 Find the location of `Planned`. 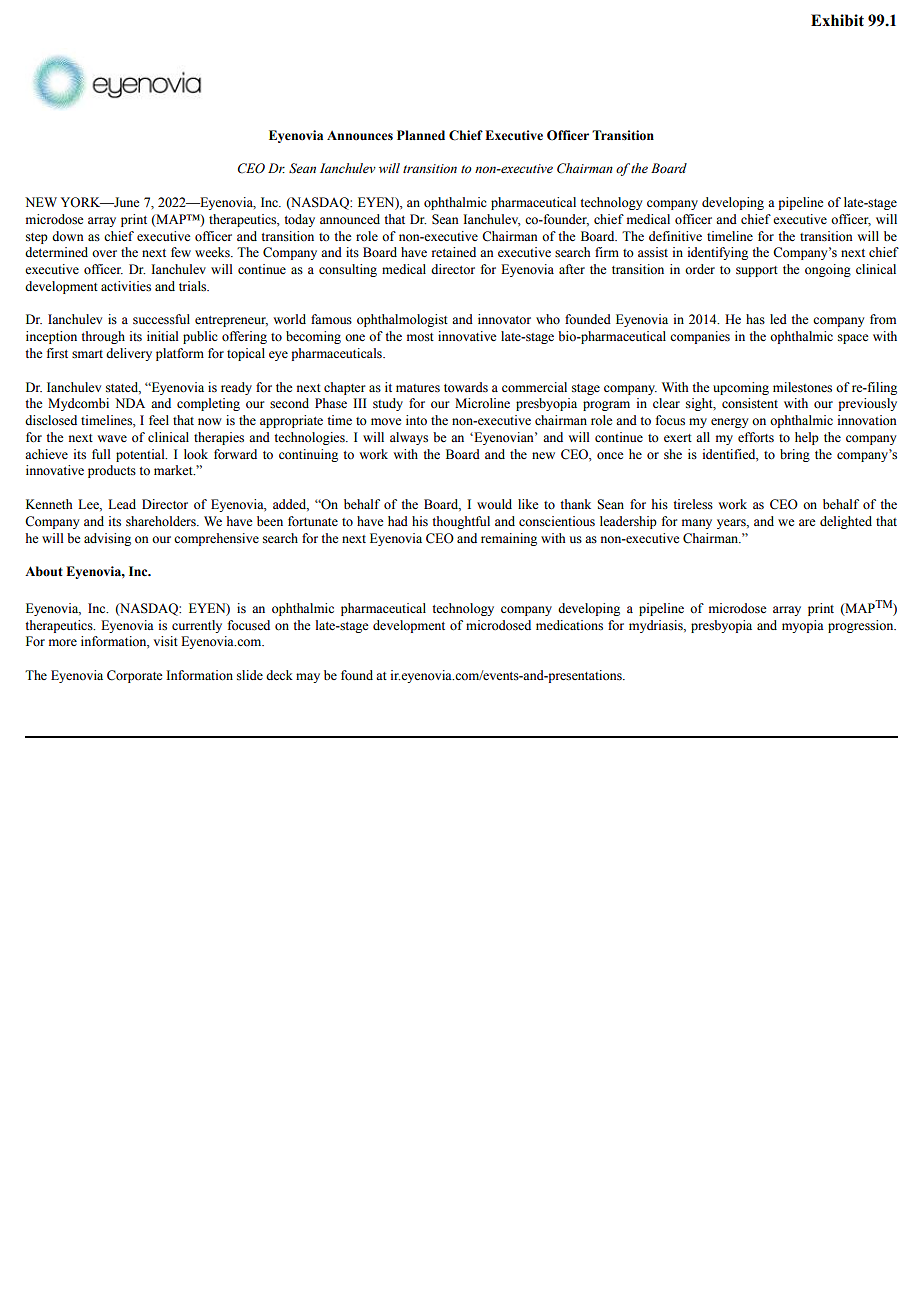

Planned is located at coordinates (421, 135).
